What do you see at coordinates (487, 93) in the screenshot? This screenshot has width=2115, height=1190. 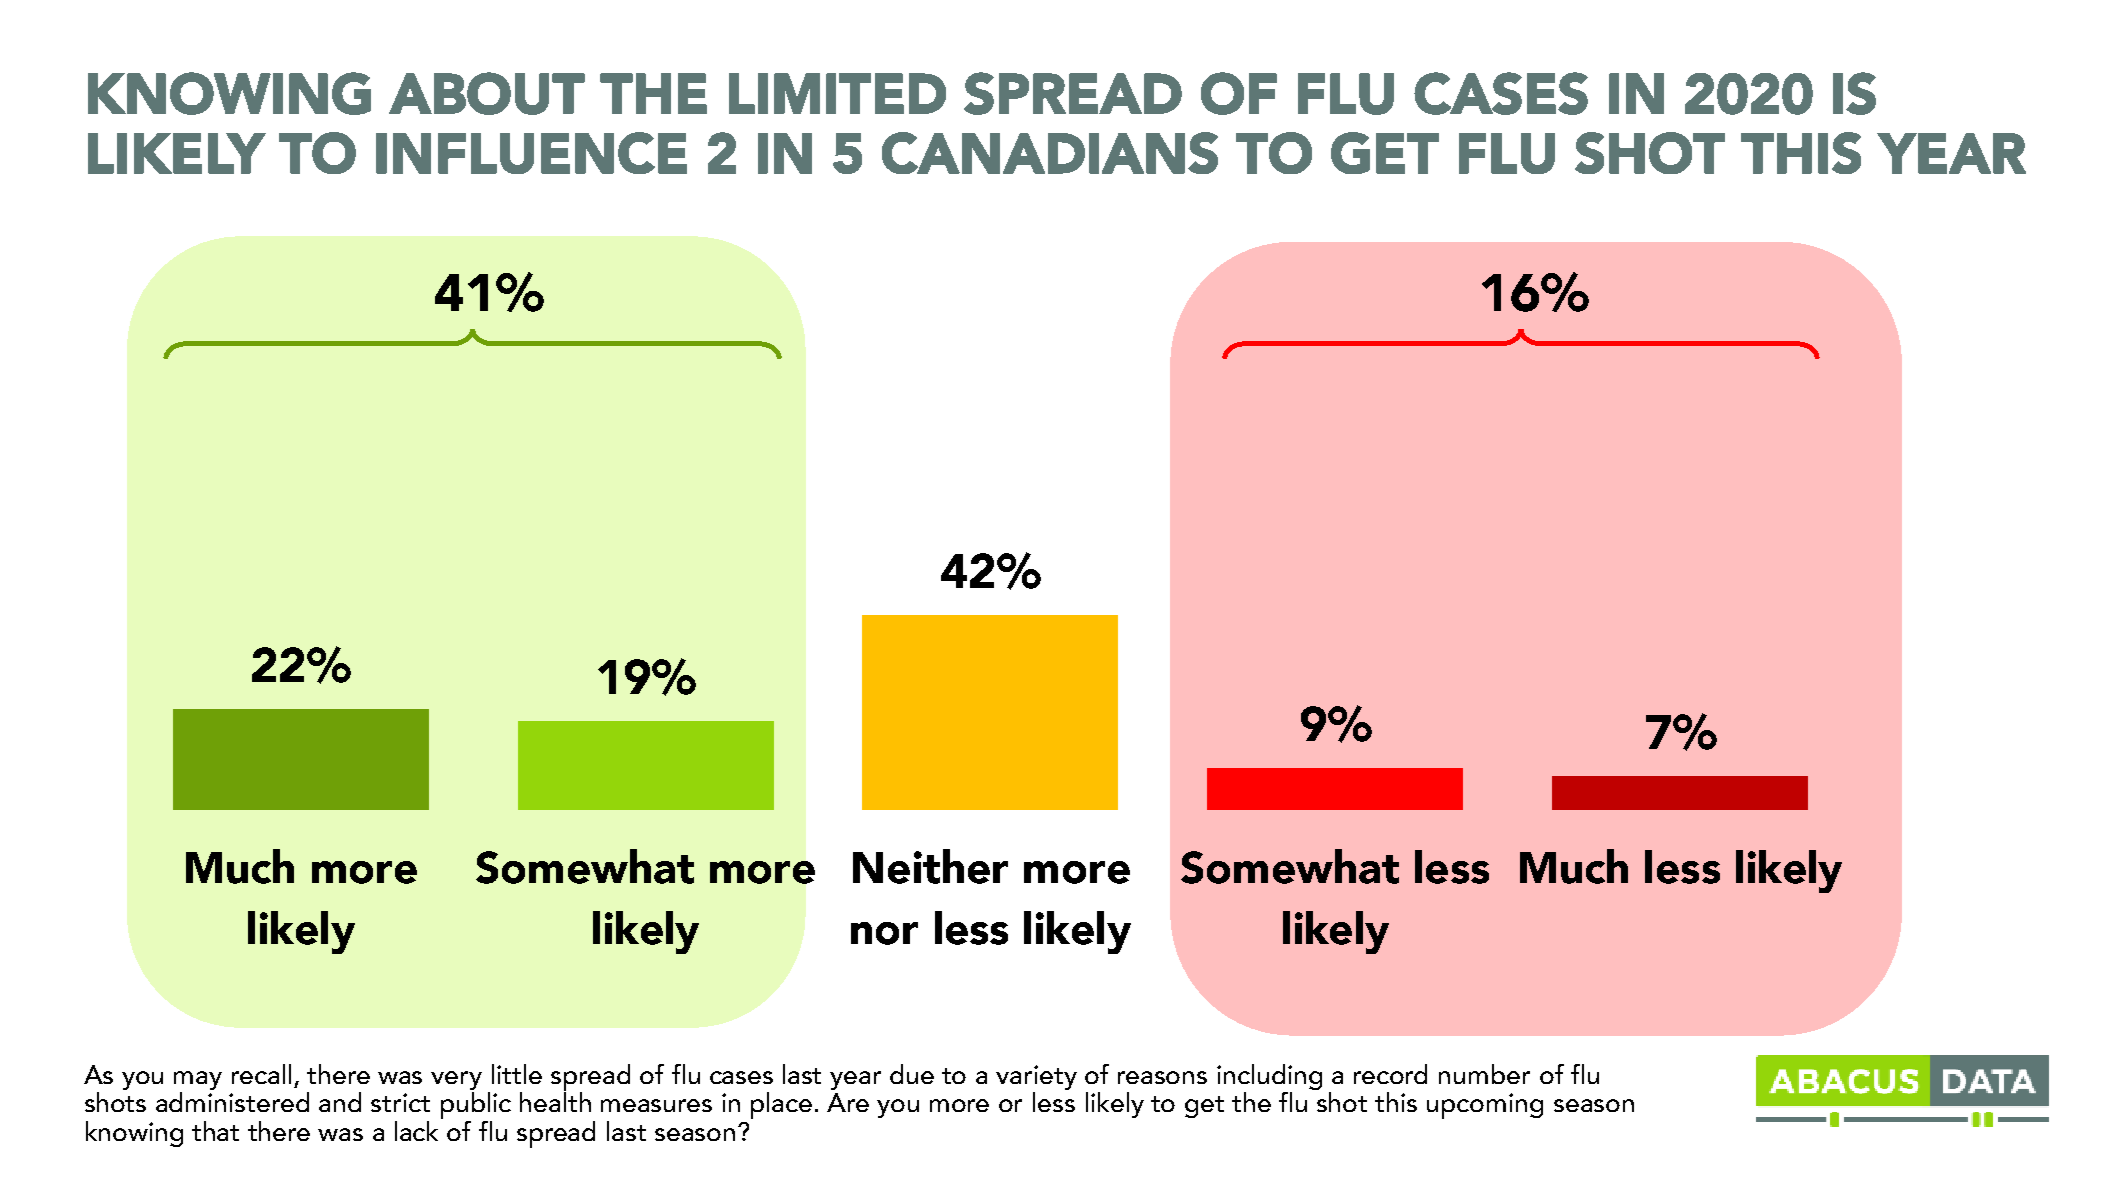 I see `ABOUT` at bounding box center [487, 93].
